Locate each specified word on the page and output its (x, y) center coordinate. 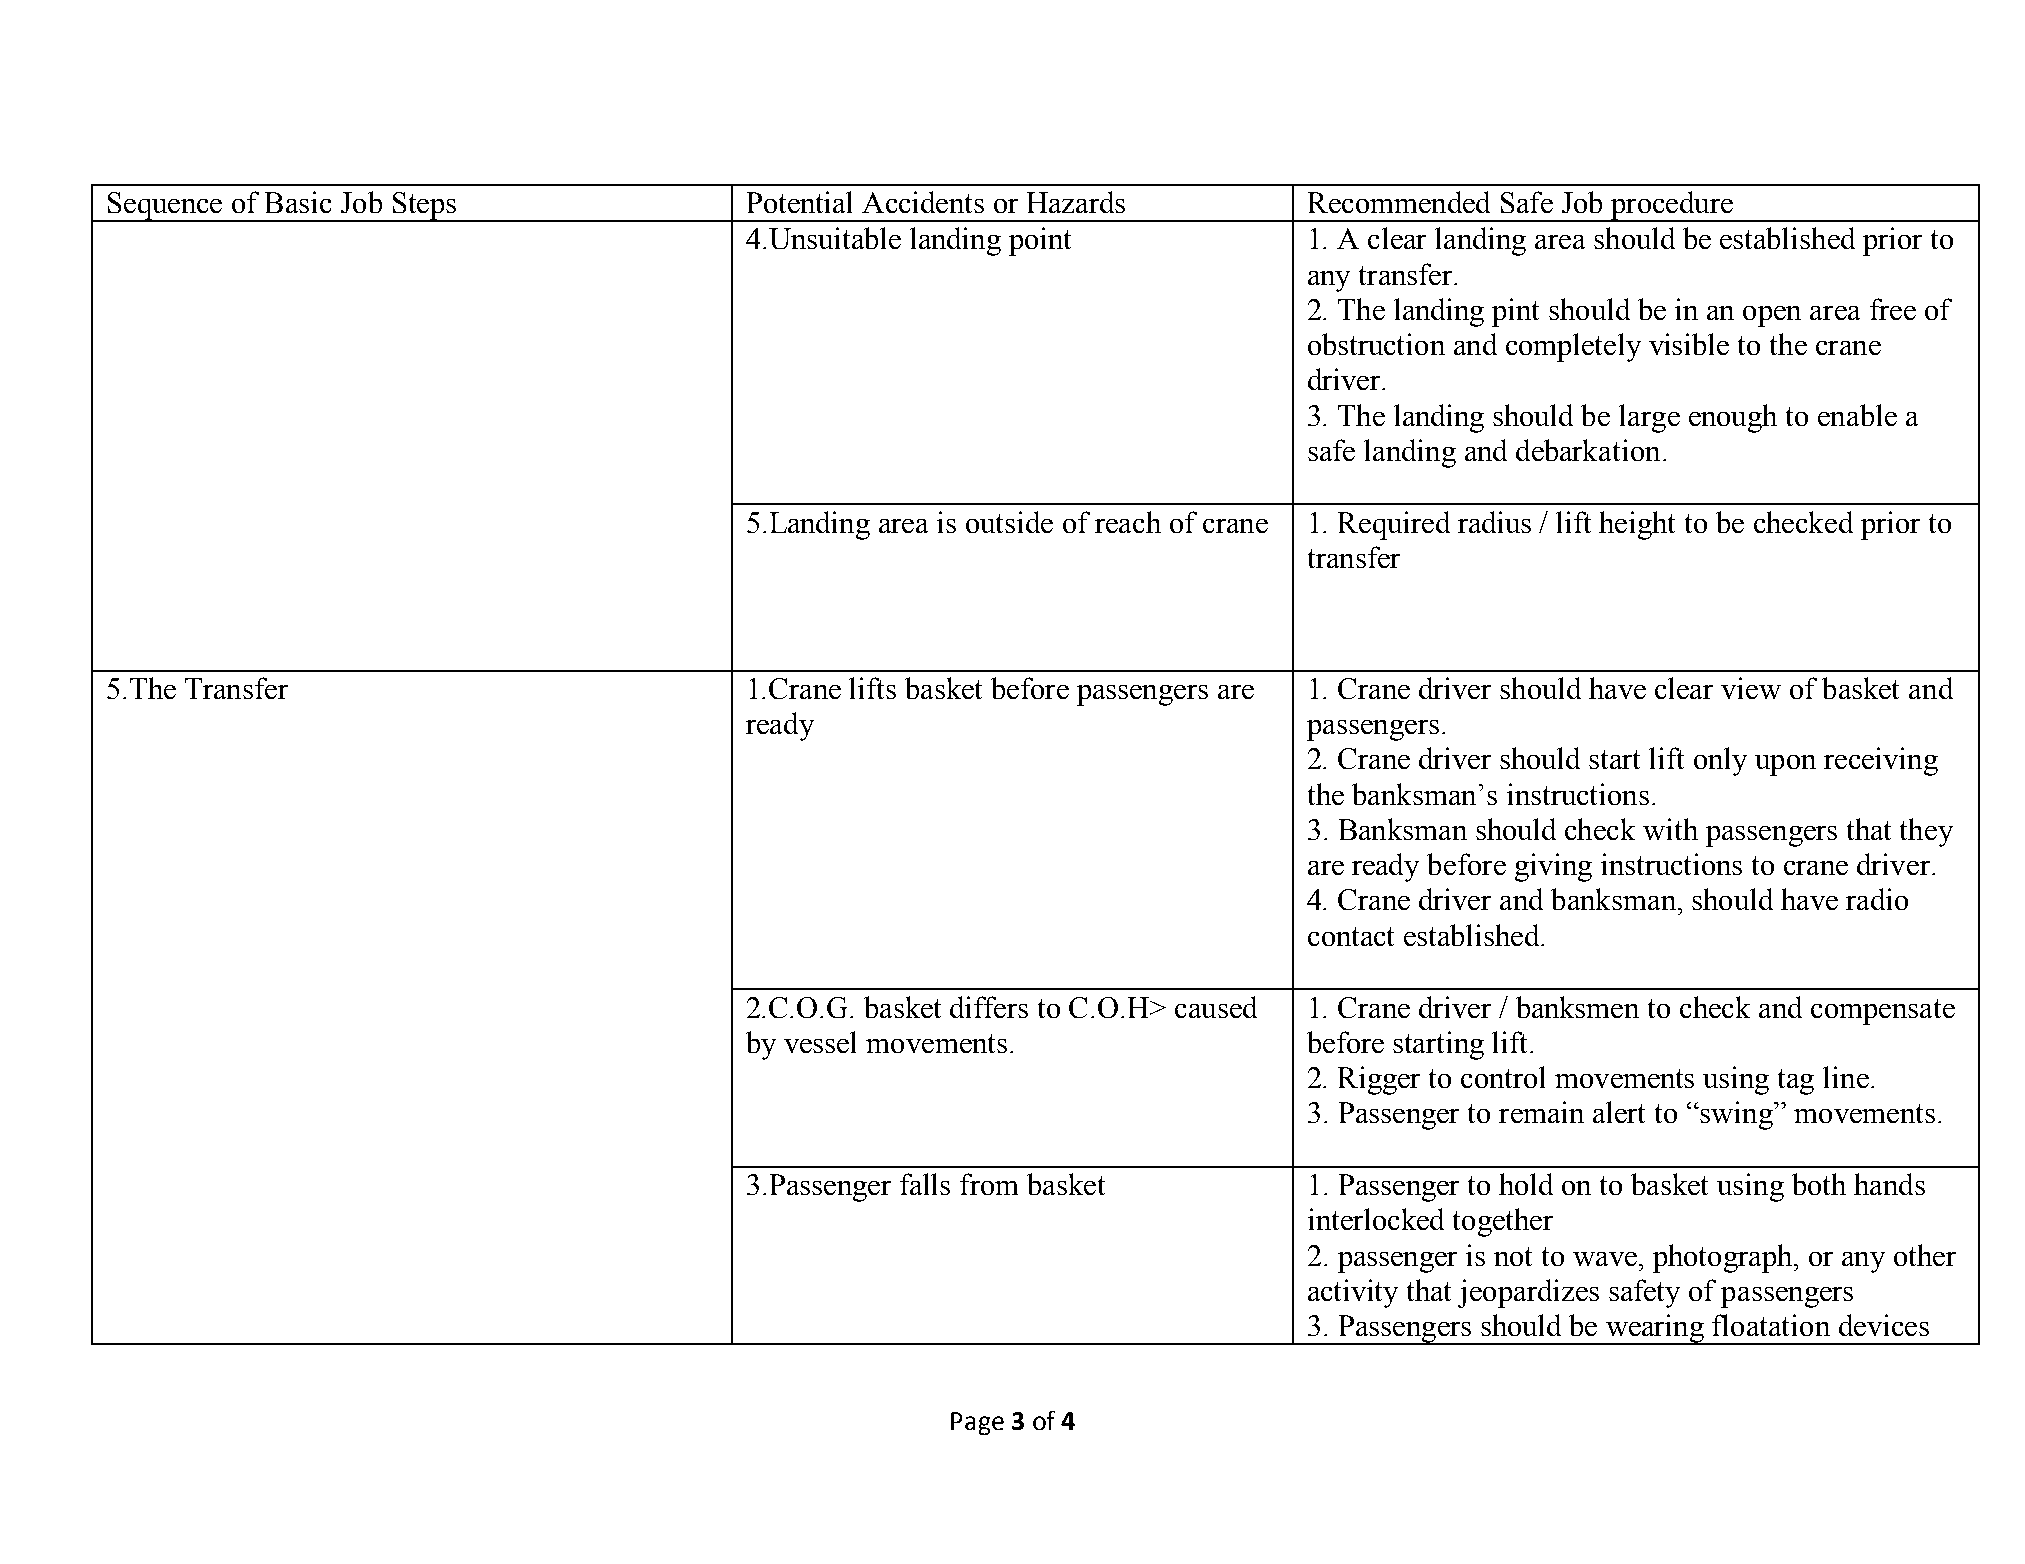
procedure (1672, 206)
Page (977, 1423)
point (1040, 241)
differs (989, 1007)
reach (1128, 522)
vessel (820, 1042)
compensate (1883, 1012)
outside (1009, 522)
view (1751, 688)
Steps (424, 207)
